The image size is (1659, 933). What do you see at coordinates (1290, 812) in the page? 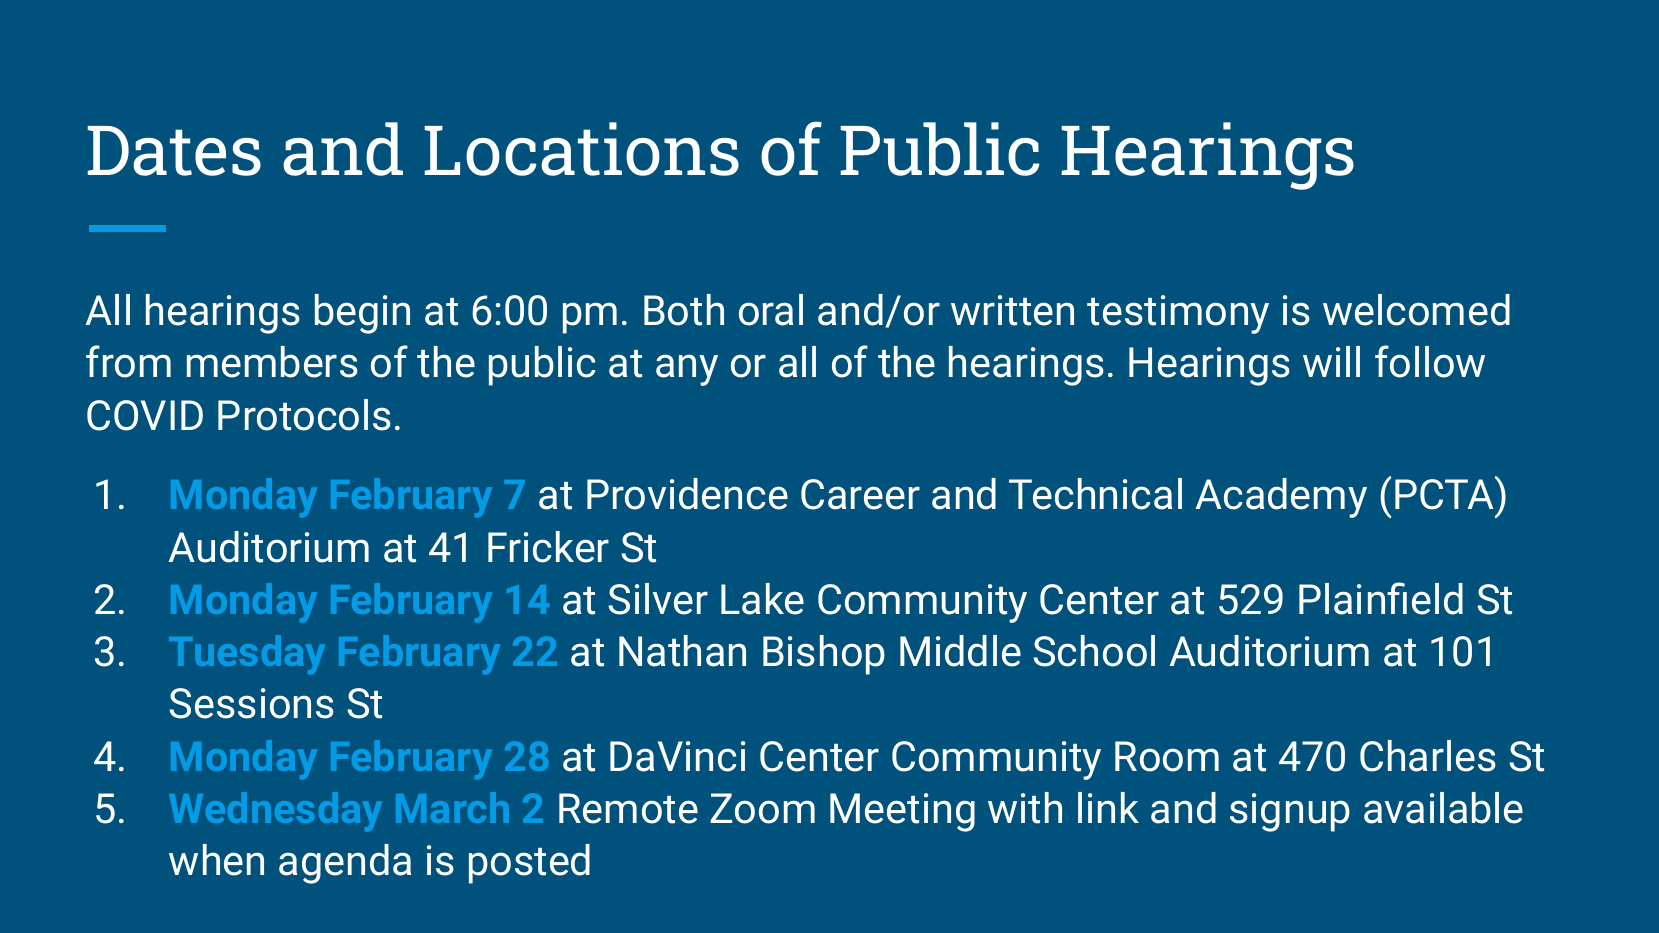
I see `signup` at bounding box center [1290, 812].
